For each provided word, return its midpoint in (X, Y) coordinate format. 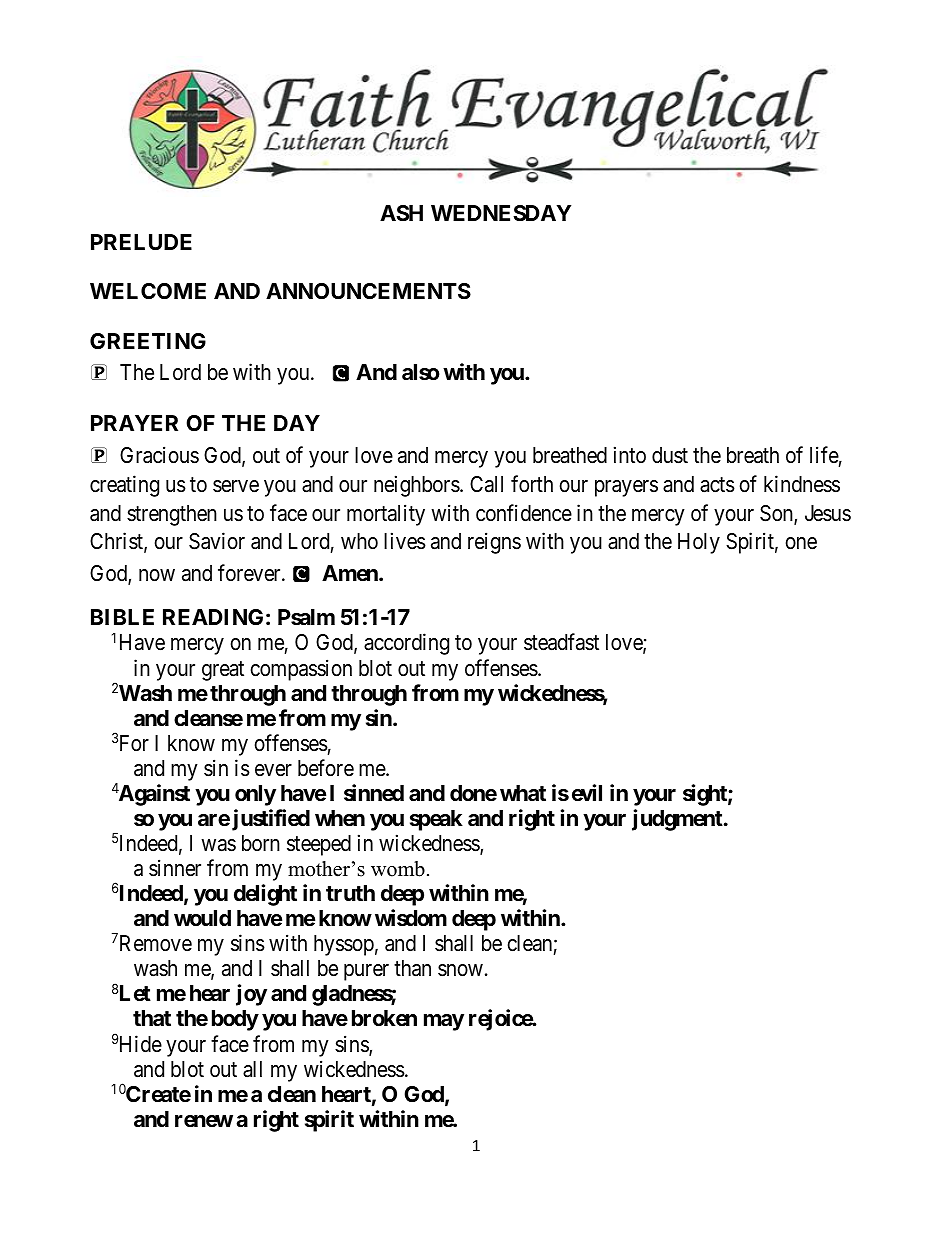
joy (251, 995)
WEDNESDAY (501, 213)
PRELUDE (141, 242)
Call (486, 484)
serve (236, 486)
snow (460, 970)
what (523, 793)
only (255, 795)
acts (717, 485)
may (444, 1022)
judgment (677, 820)
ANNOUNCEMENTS (368, 291)
